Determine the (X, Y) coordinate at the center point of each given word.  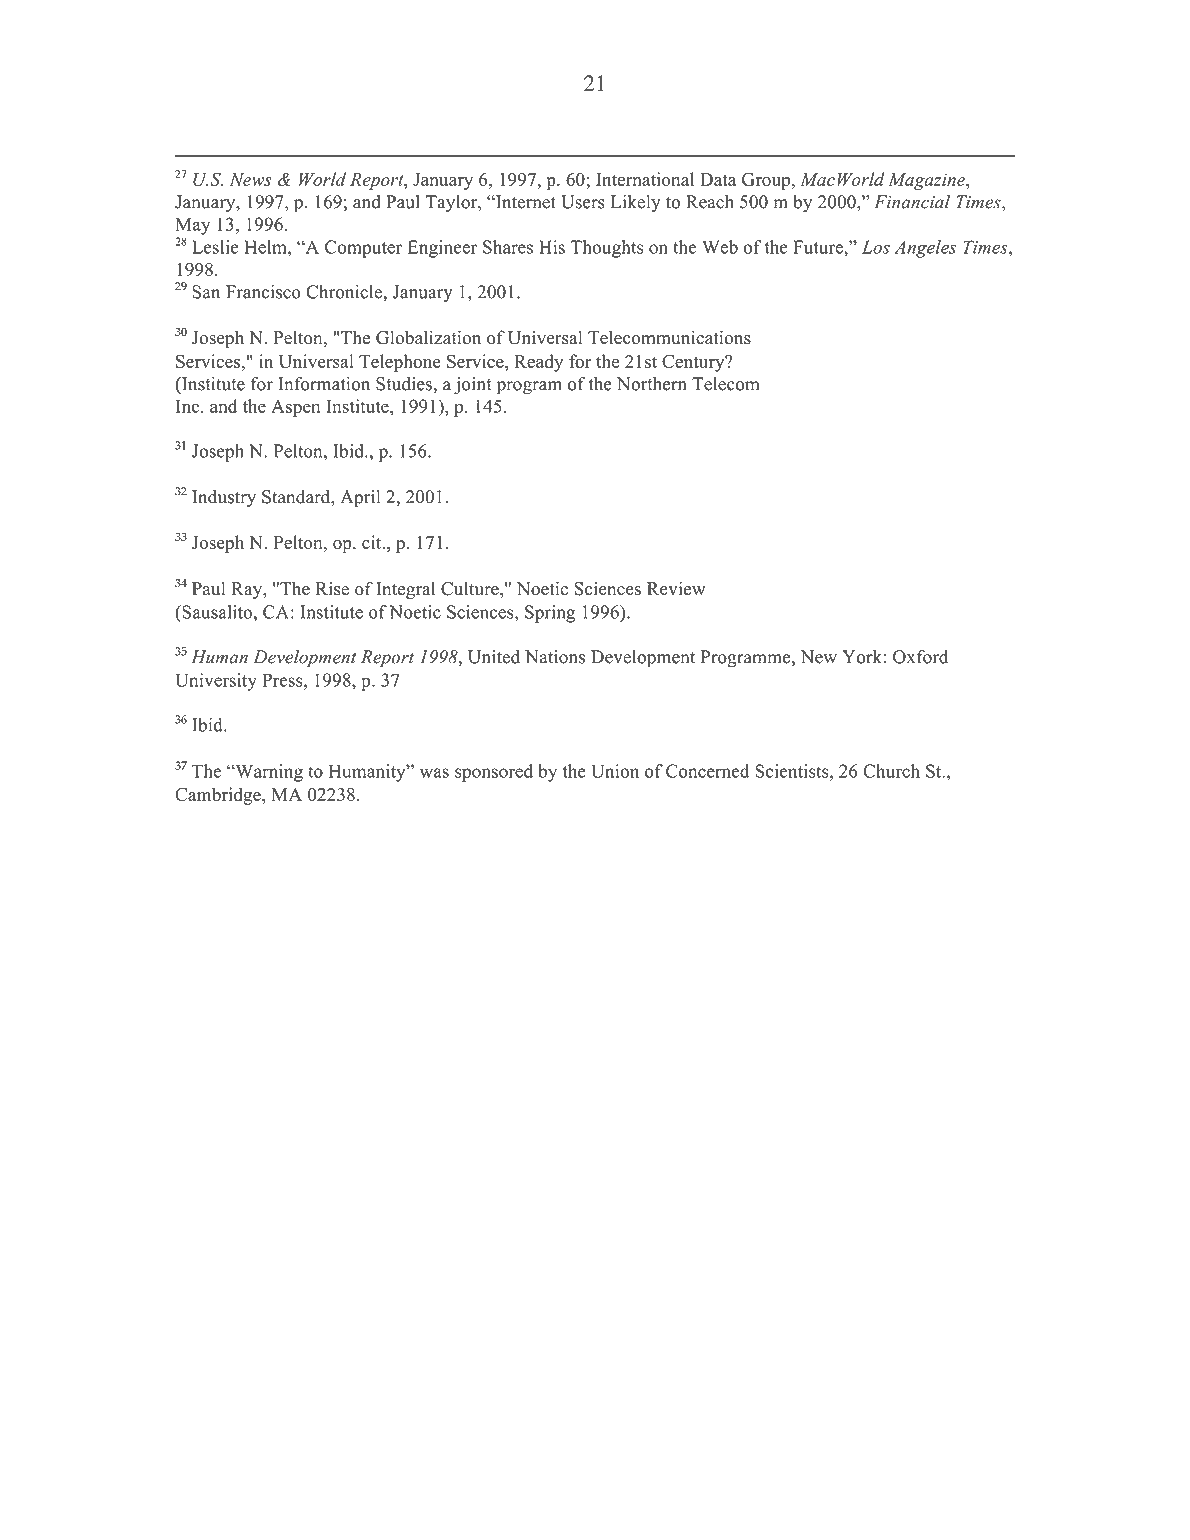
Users (583, 202)
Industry (224, 498)
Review (676, 588)
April (360, 499)
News (250, 179)
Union (615, 771)
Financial (912, 202)
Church (891, 771)
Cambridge (219, 796)
